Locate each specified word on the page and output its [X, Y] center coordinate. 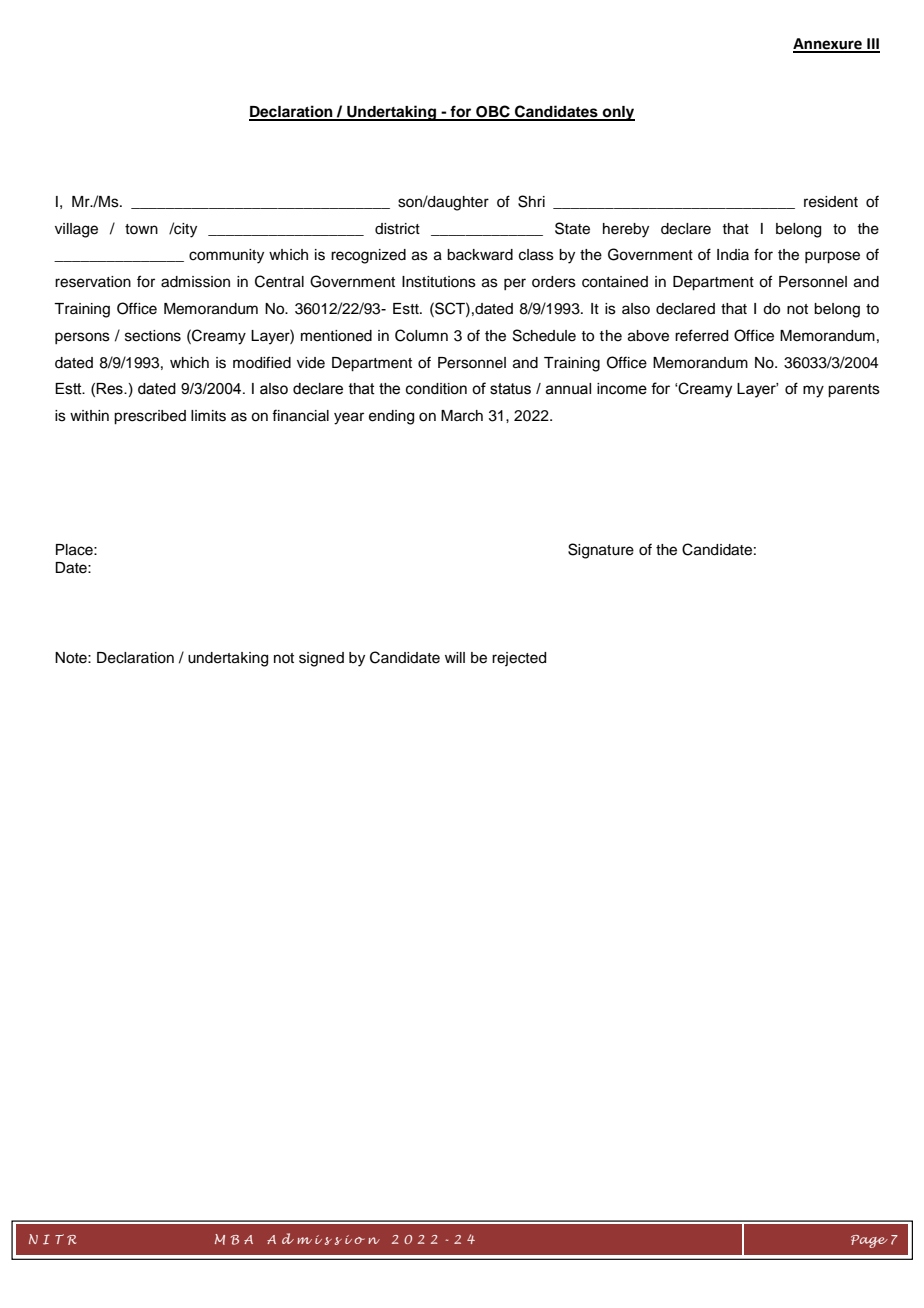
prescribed [150, 417]
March [462, 416]
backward [480, 255]
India [733, 254]
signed [321, 659]
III [872, 45]
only [618, 113]
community [226, 256]
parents [854, 391]
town [141, 229]
